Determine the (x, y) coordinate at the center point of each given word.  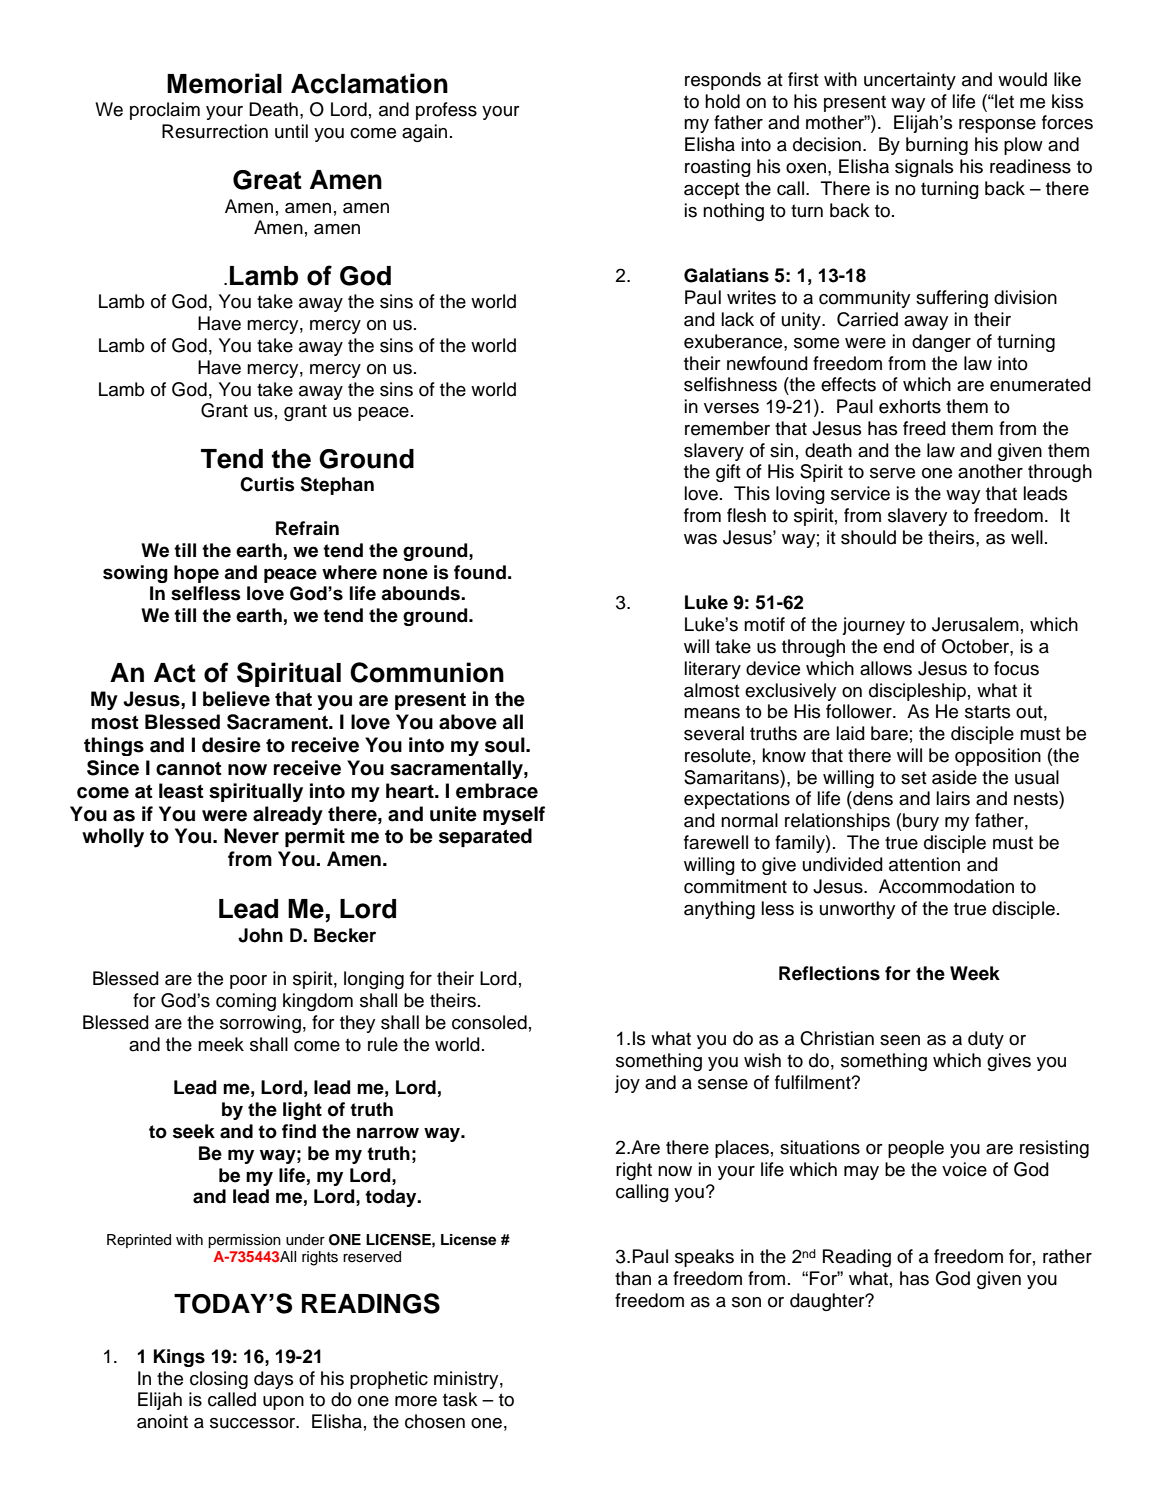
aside (954, 777)
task (460, 1399)
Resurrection (215, 131)
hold (722, 101)
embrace (497, 791)
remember (727, 428)
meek (221, 1044)
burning (937, 146)
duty (986, 1040)
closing (219, 1380)
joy (627, 1084)
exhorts (910, 406)
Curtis (267, 484)
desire (231, 745)
